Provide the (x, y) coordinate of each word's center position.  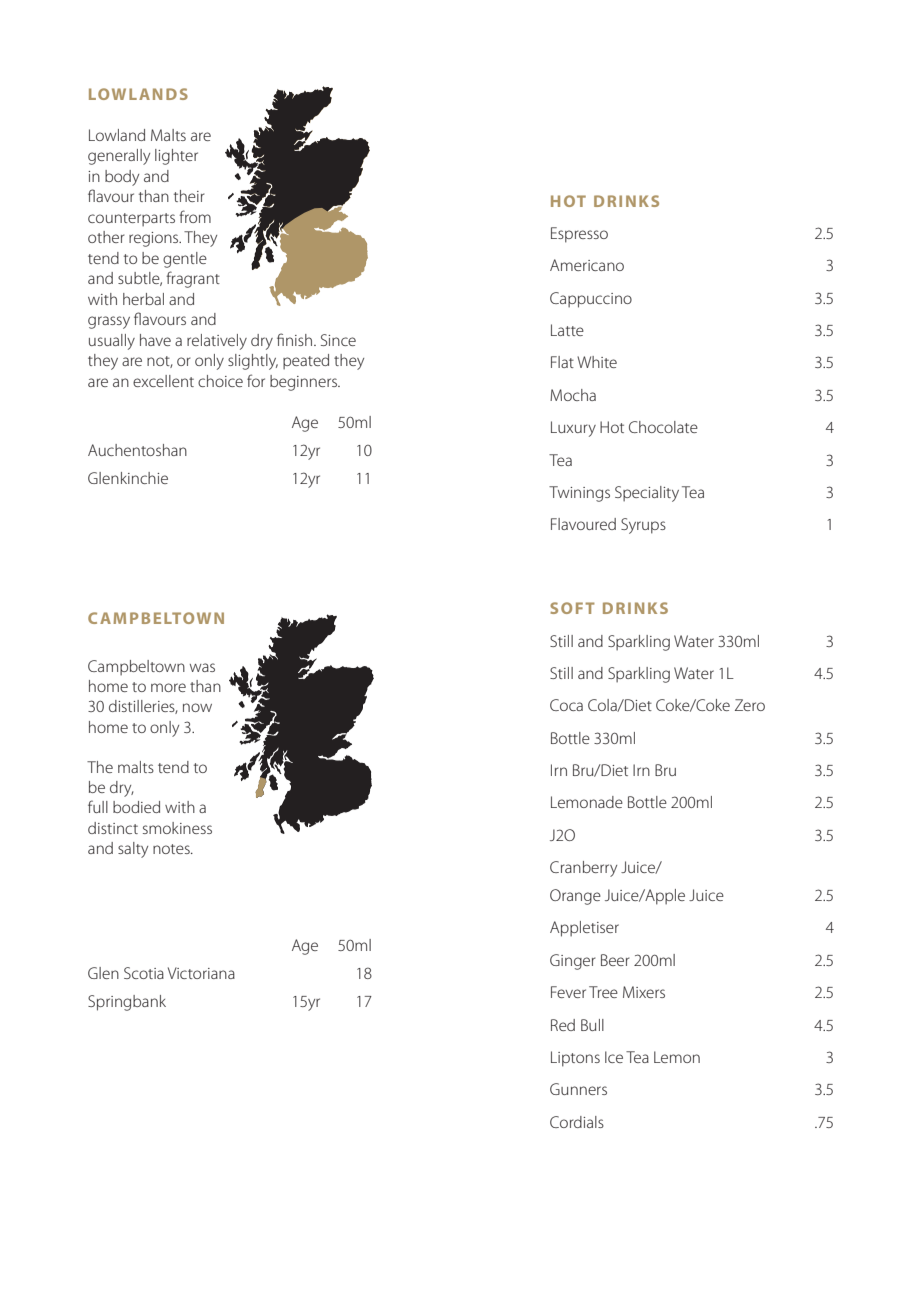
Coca (566, 705)
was (202, 667)
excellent (163, 381)
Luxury (573, 429)
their (189, 196)
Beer (615, 960)
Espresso (579, 235)
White (597, 362)
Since (338, 340)
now (197, 707)
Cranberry (583, 869)
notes (172, 849)
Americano (587, 265)
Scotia (144, 973)
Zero (750, 705)
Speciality (647, 494)
